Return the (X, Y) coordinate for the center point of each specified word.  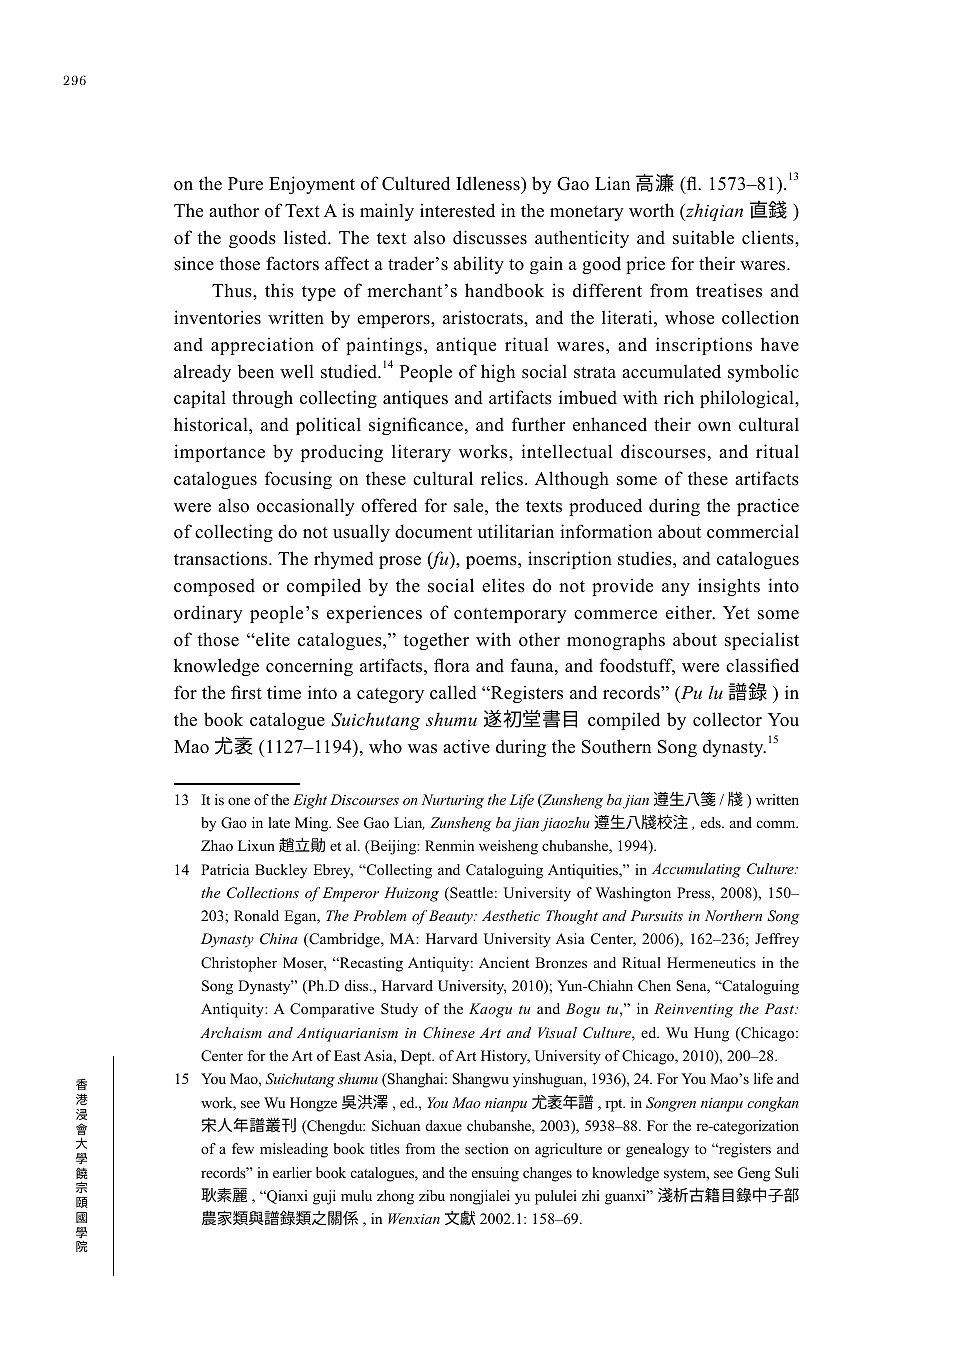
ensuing (495, 1174)
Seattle (470, 894)
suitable (703, 237)
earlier (292, 1172)
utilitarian (516, 531)
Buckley (281, 871)
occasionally (306, 507)
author (234, 210)
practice (768, 507)
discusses (490, 237)
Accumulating (696, 870)
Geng (754, 1174)
